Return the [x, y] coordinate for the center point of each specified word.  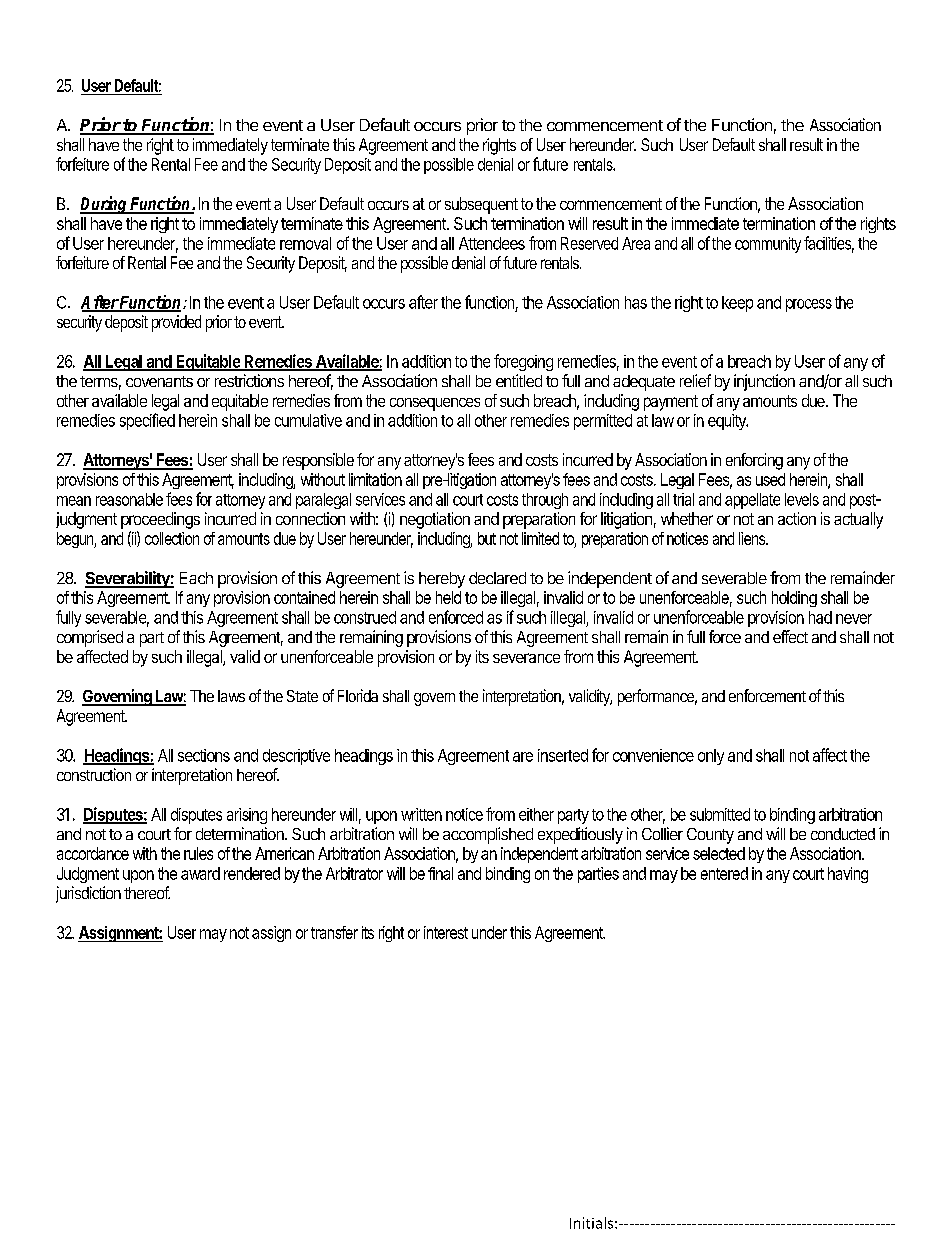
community [768, 245]
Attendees [492, 243]
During [105, 205]
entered [724, 873]
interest [446, 932]
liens [753, 538]
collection [172, 538]
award [200, 873]
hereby [442, 580]
